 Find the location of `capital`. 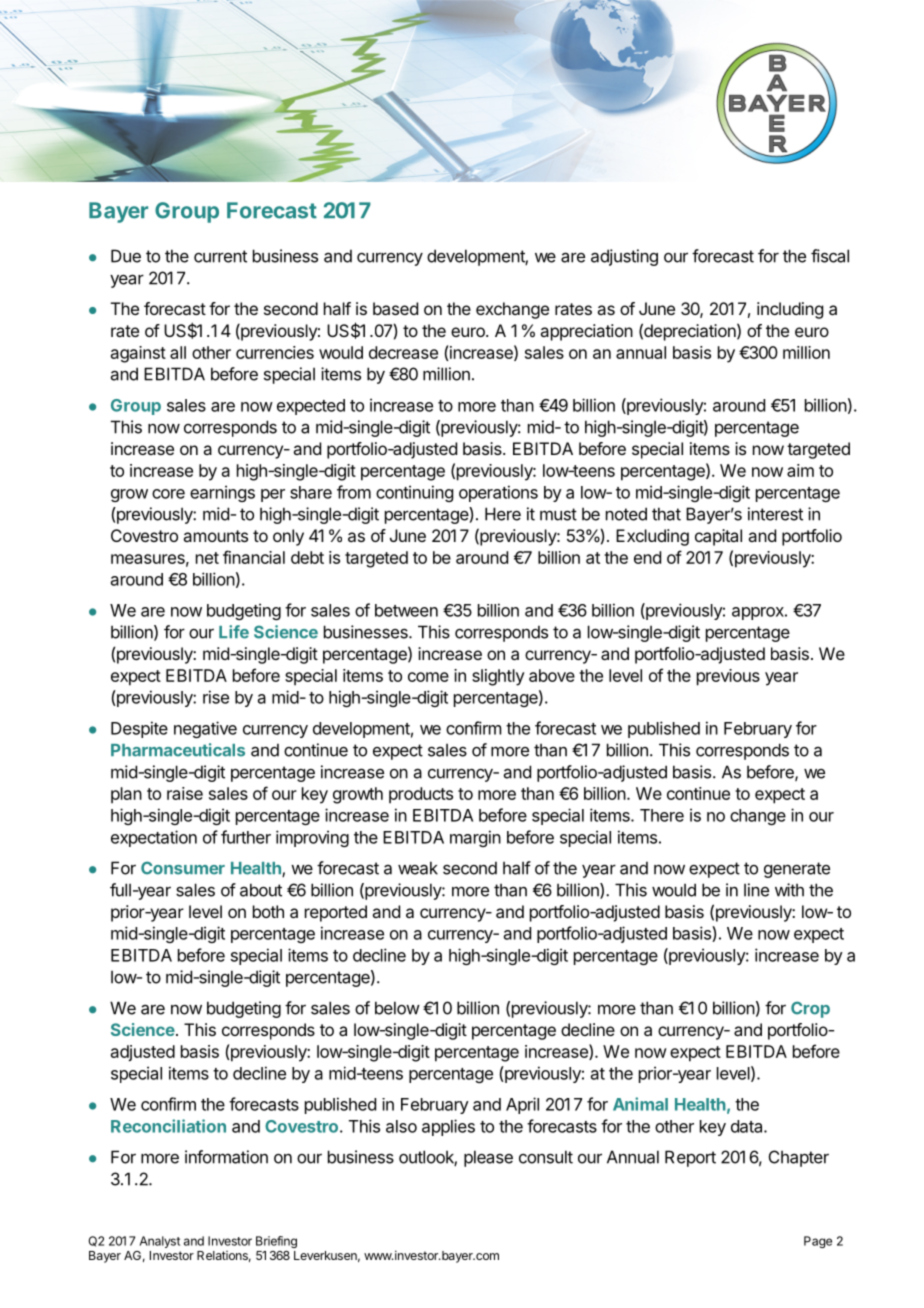

capital is located at coordinates (718, 537).
